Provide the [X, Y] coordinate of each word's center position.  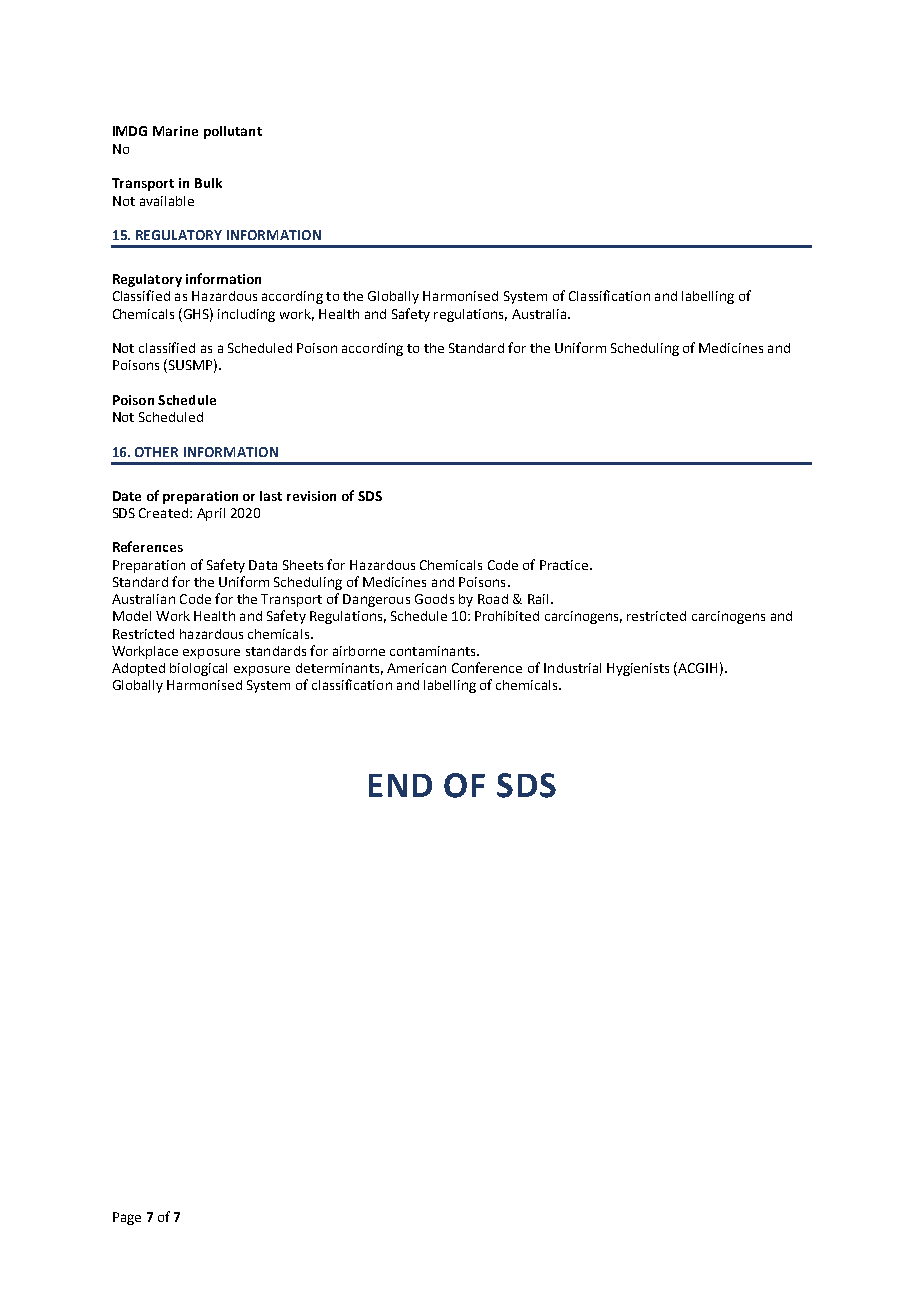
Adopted [138, 669]
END [400, 785]
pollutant [233, 132]
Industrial [572, 668]
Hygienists [638, 669]
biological [198, 669]
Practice [565, 565]
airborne [359, 651]
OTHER [156, 452]
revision [311, 496]
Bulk [208, 183]
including [246, 315]
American [416, 668]
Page [127, 1218]
